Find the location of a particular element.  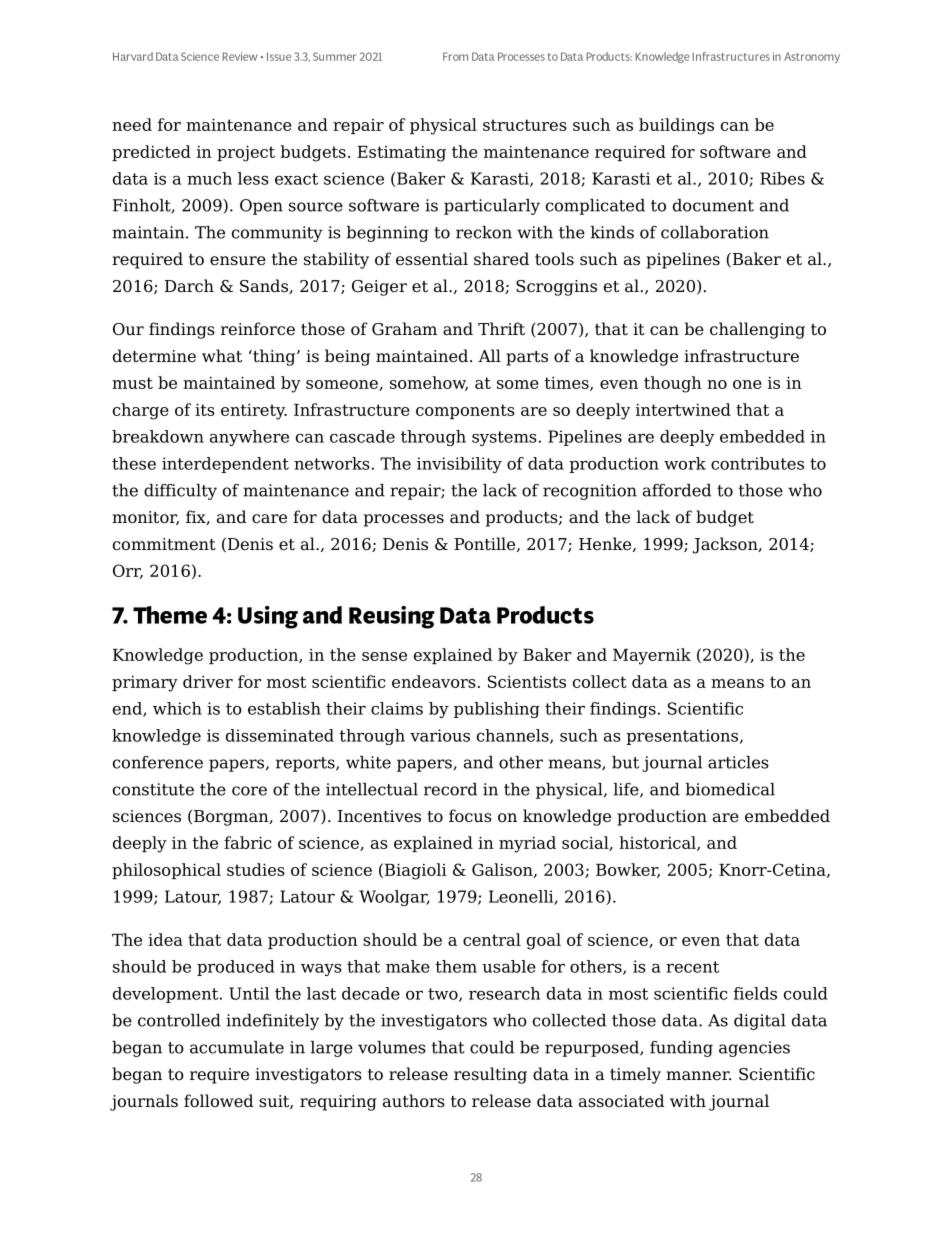

commitment is located at coordinates (164, 544).
